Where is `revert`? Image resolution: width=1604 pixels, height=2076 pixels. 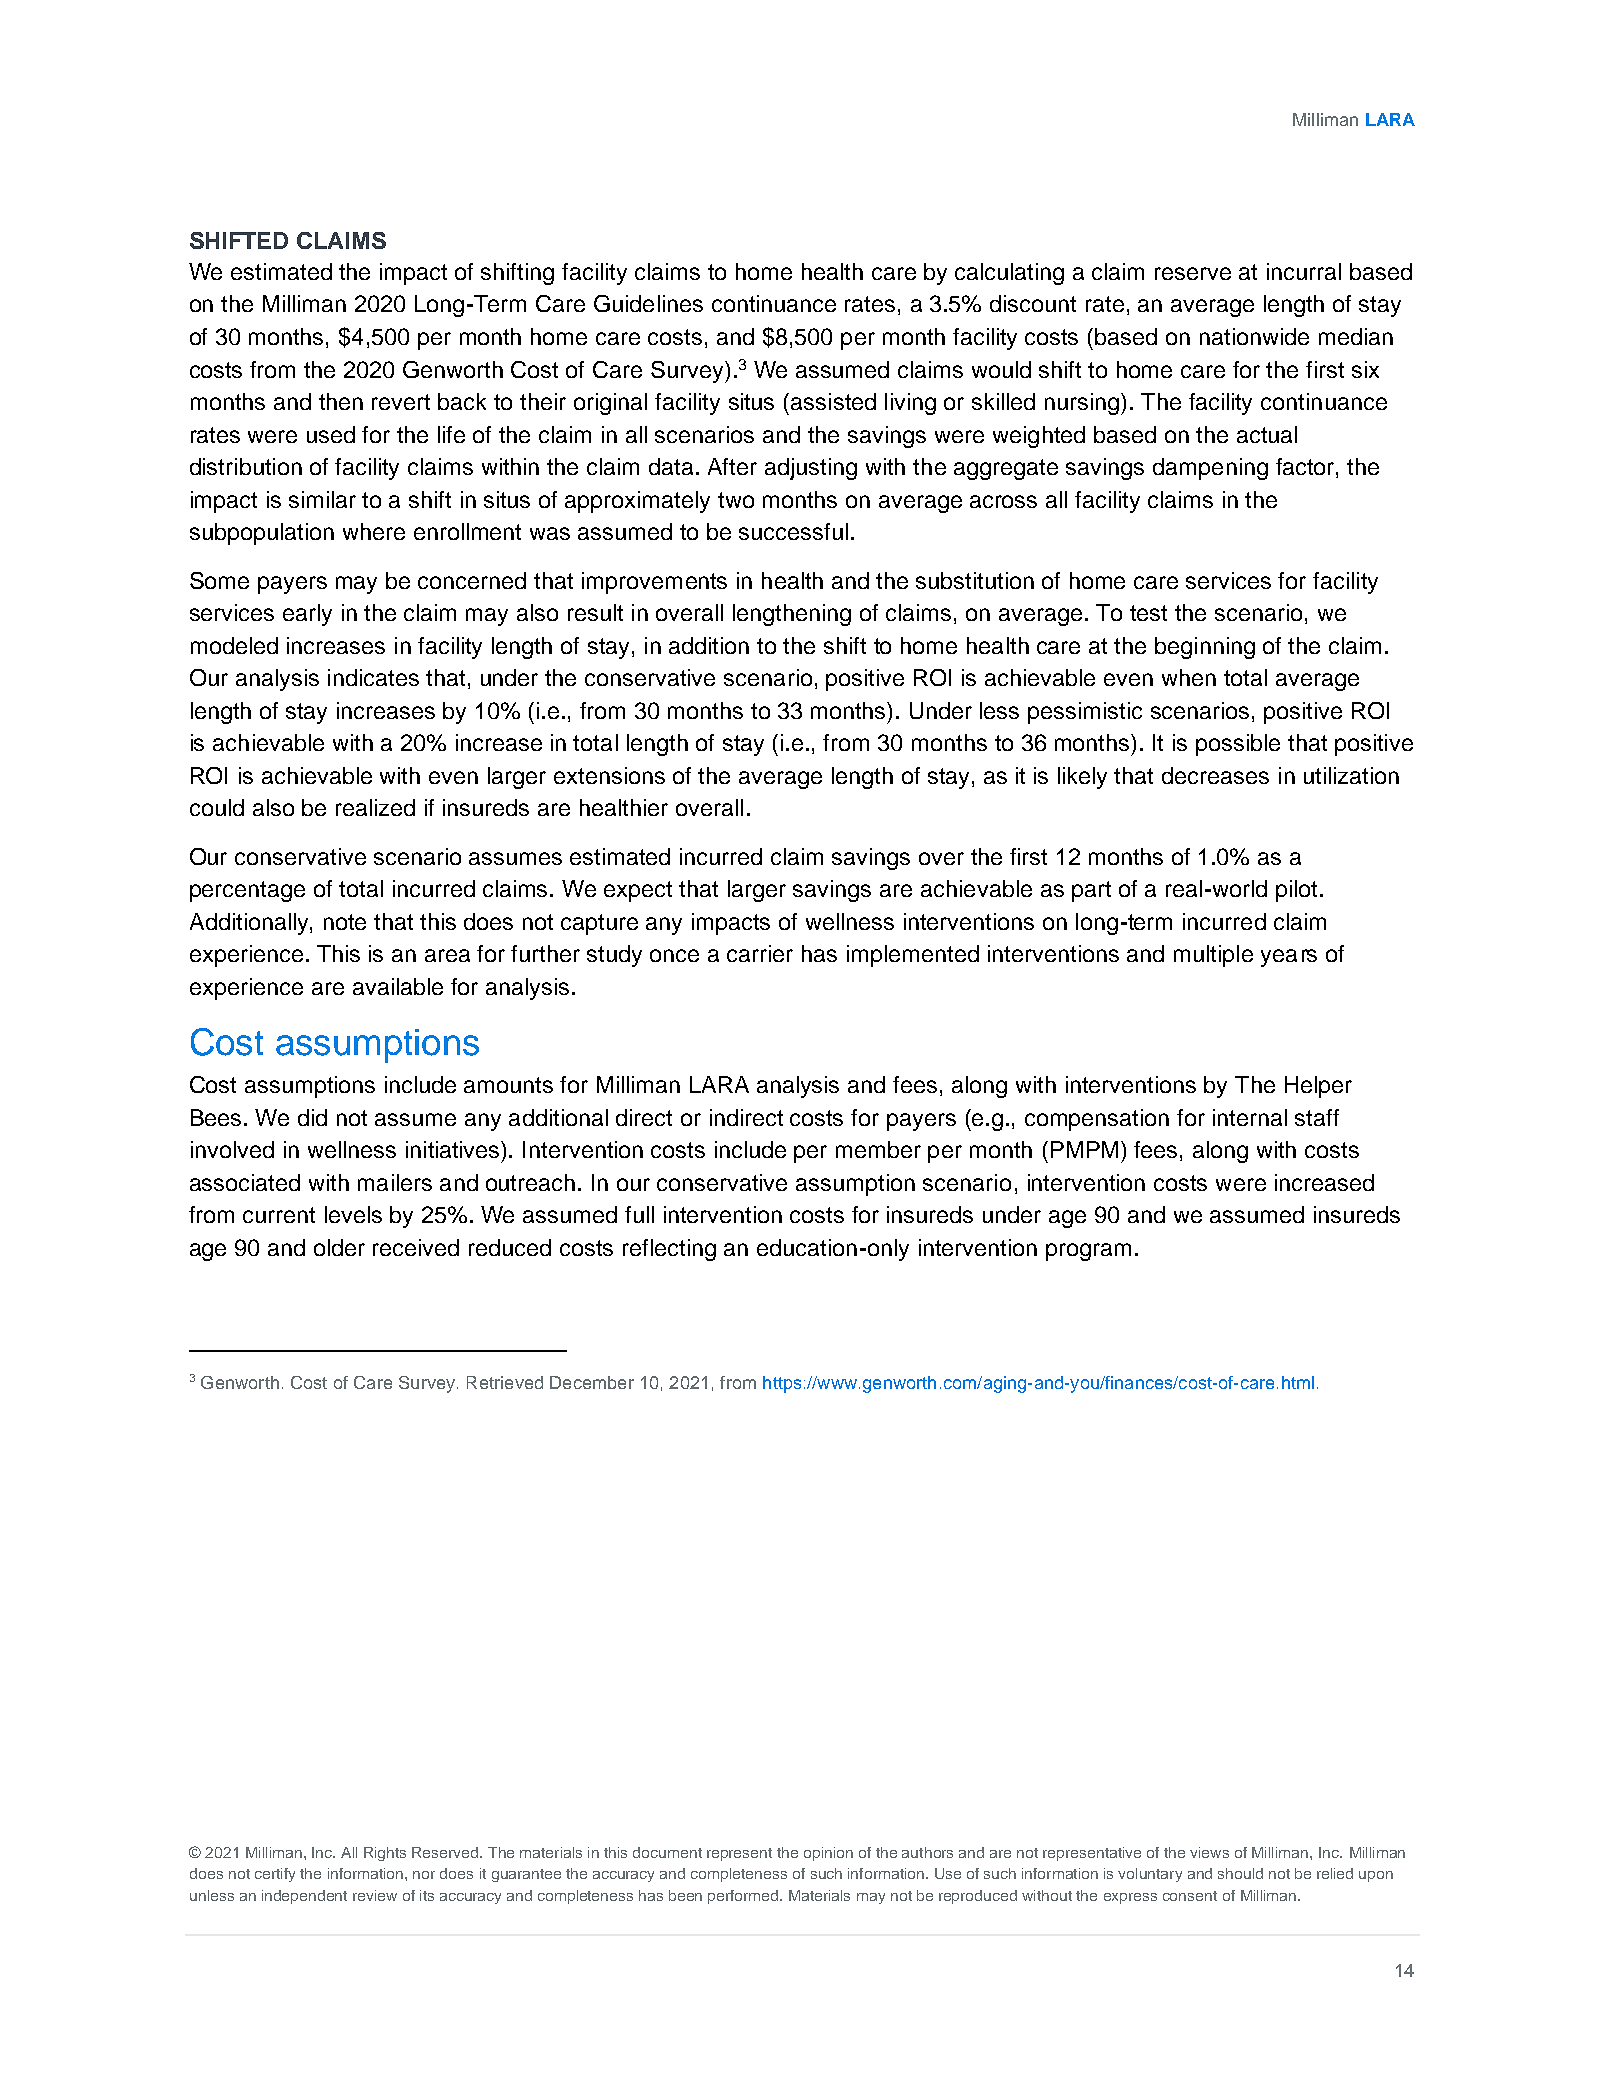 revert is located at coordinates (401, 402).
